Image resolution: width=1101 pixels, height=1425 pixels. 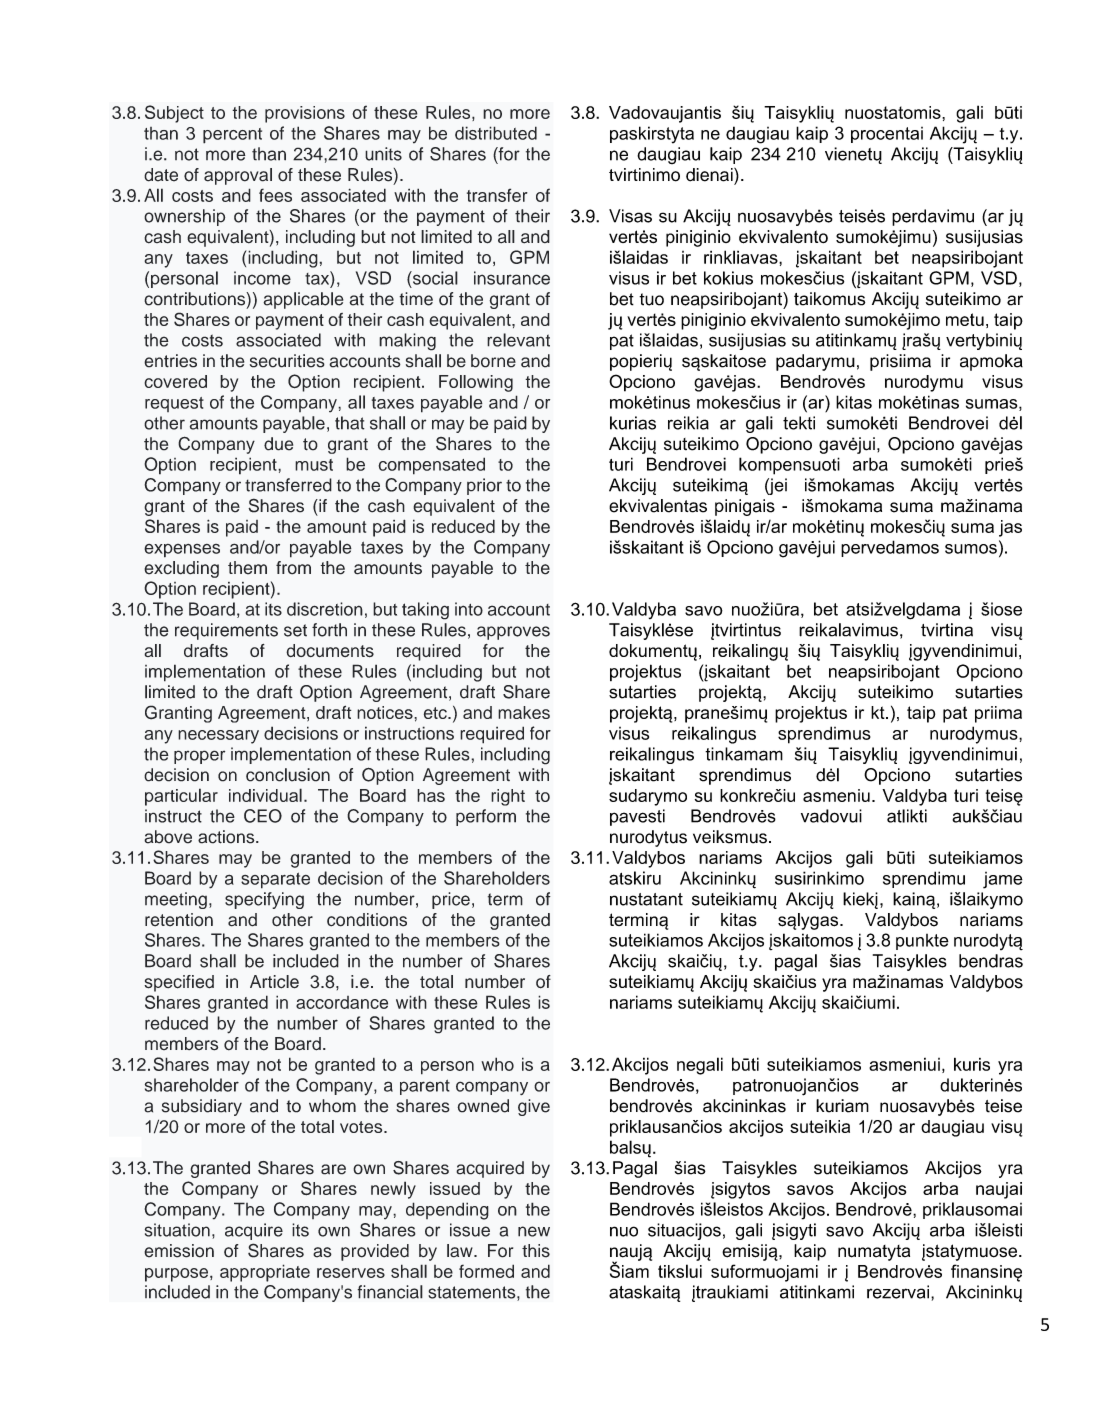 What do you see at coordinates (232, 136) in the page?
I see `percent` at bounding box center [232, 136].
